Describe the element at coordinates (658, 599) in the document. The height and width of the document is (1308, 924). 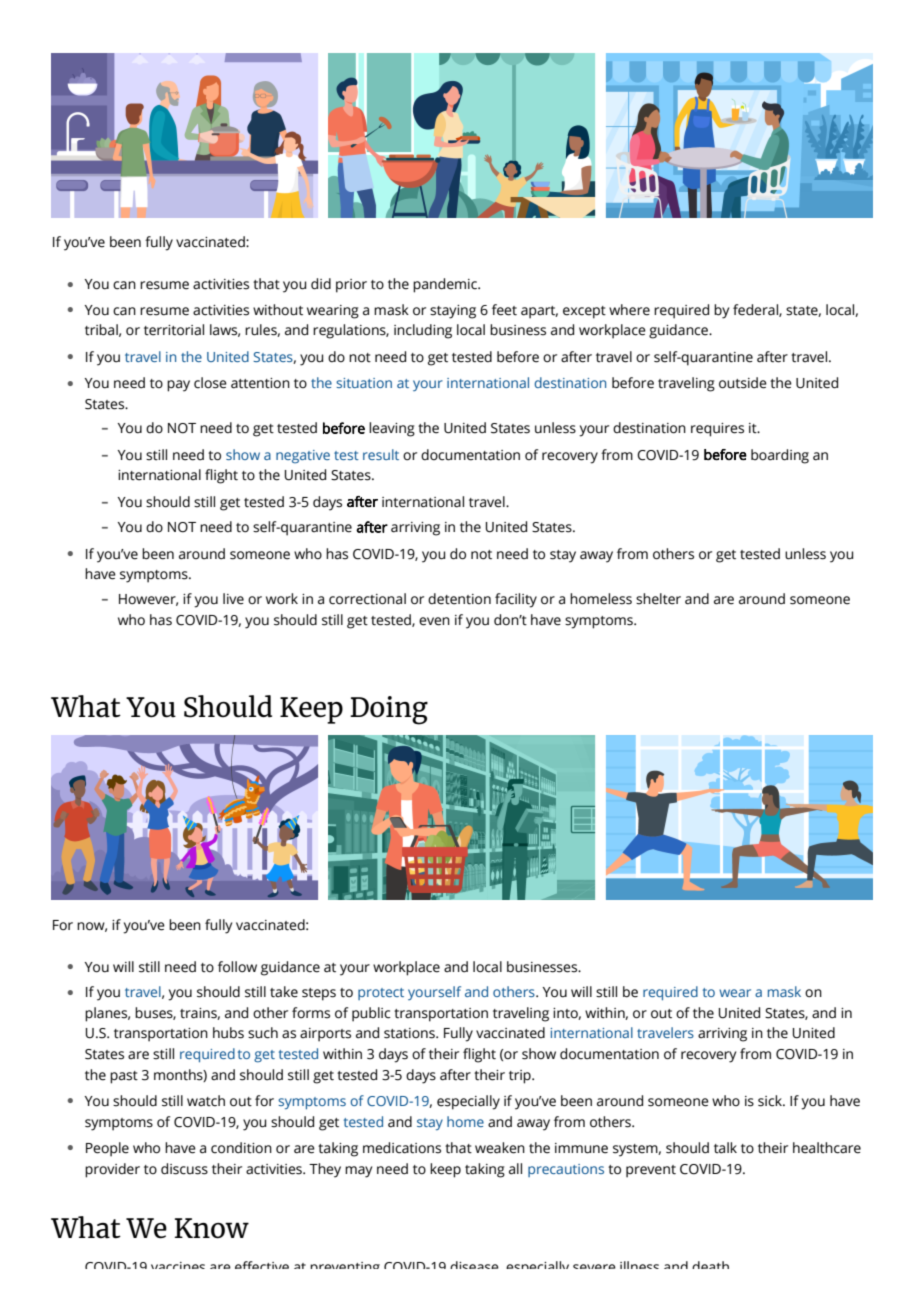
I see `shelter` at that location.
